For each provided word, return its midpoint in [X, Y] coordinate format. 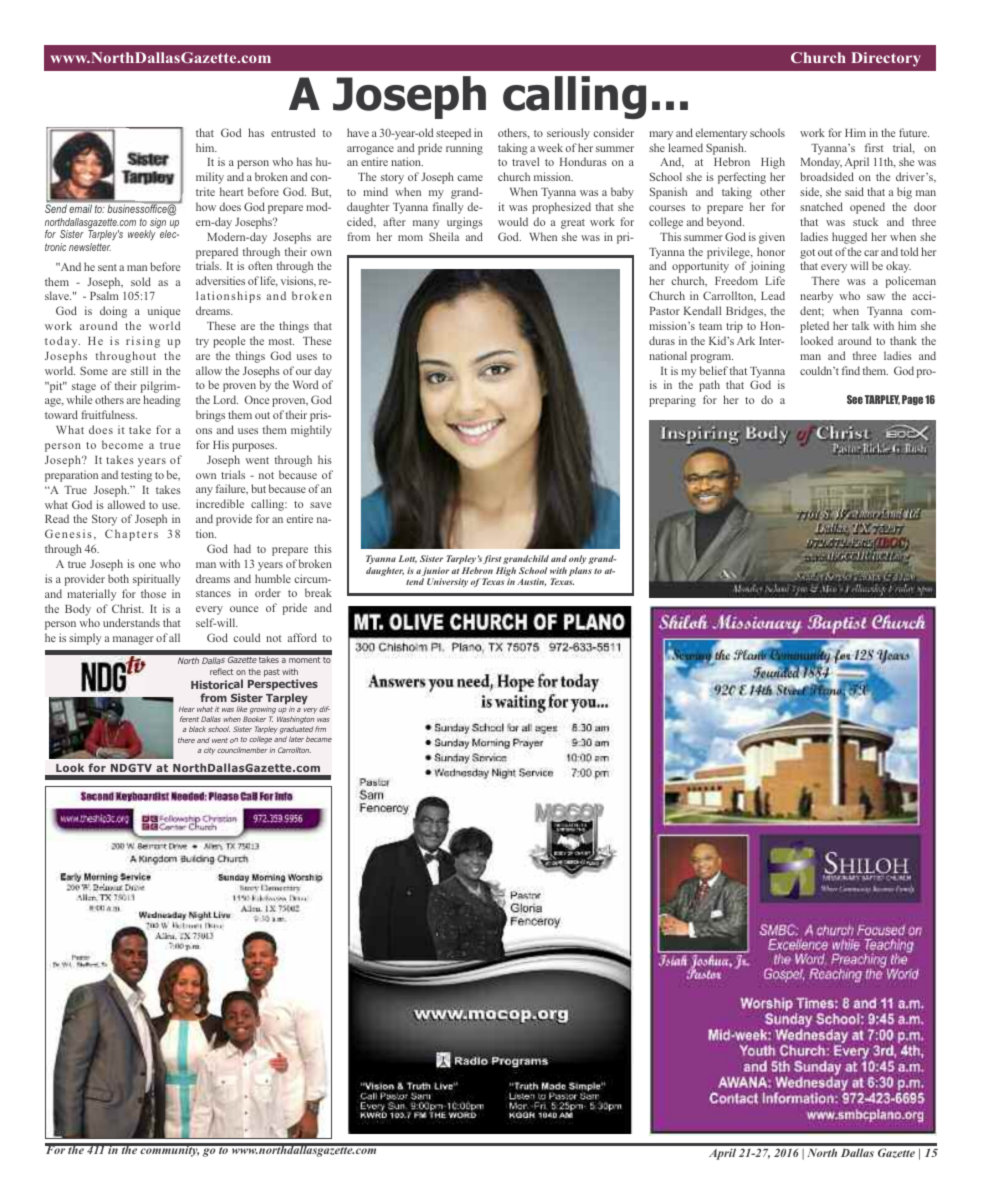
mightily [311, 431]
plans [580, 571]
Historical [217, 684]
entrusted [293, 132]
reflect [222, 671]
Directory [886, 59]
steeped [453, 134]
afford [302, 637]
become [122, 444]
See [855, 399]
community [169, 1150]
